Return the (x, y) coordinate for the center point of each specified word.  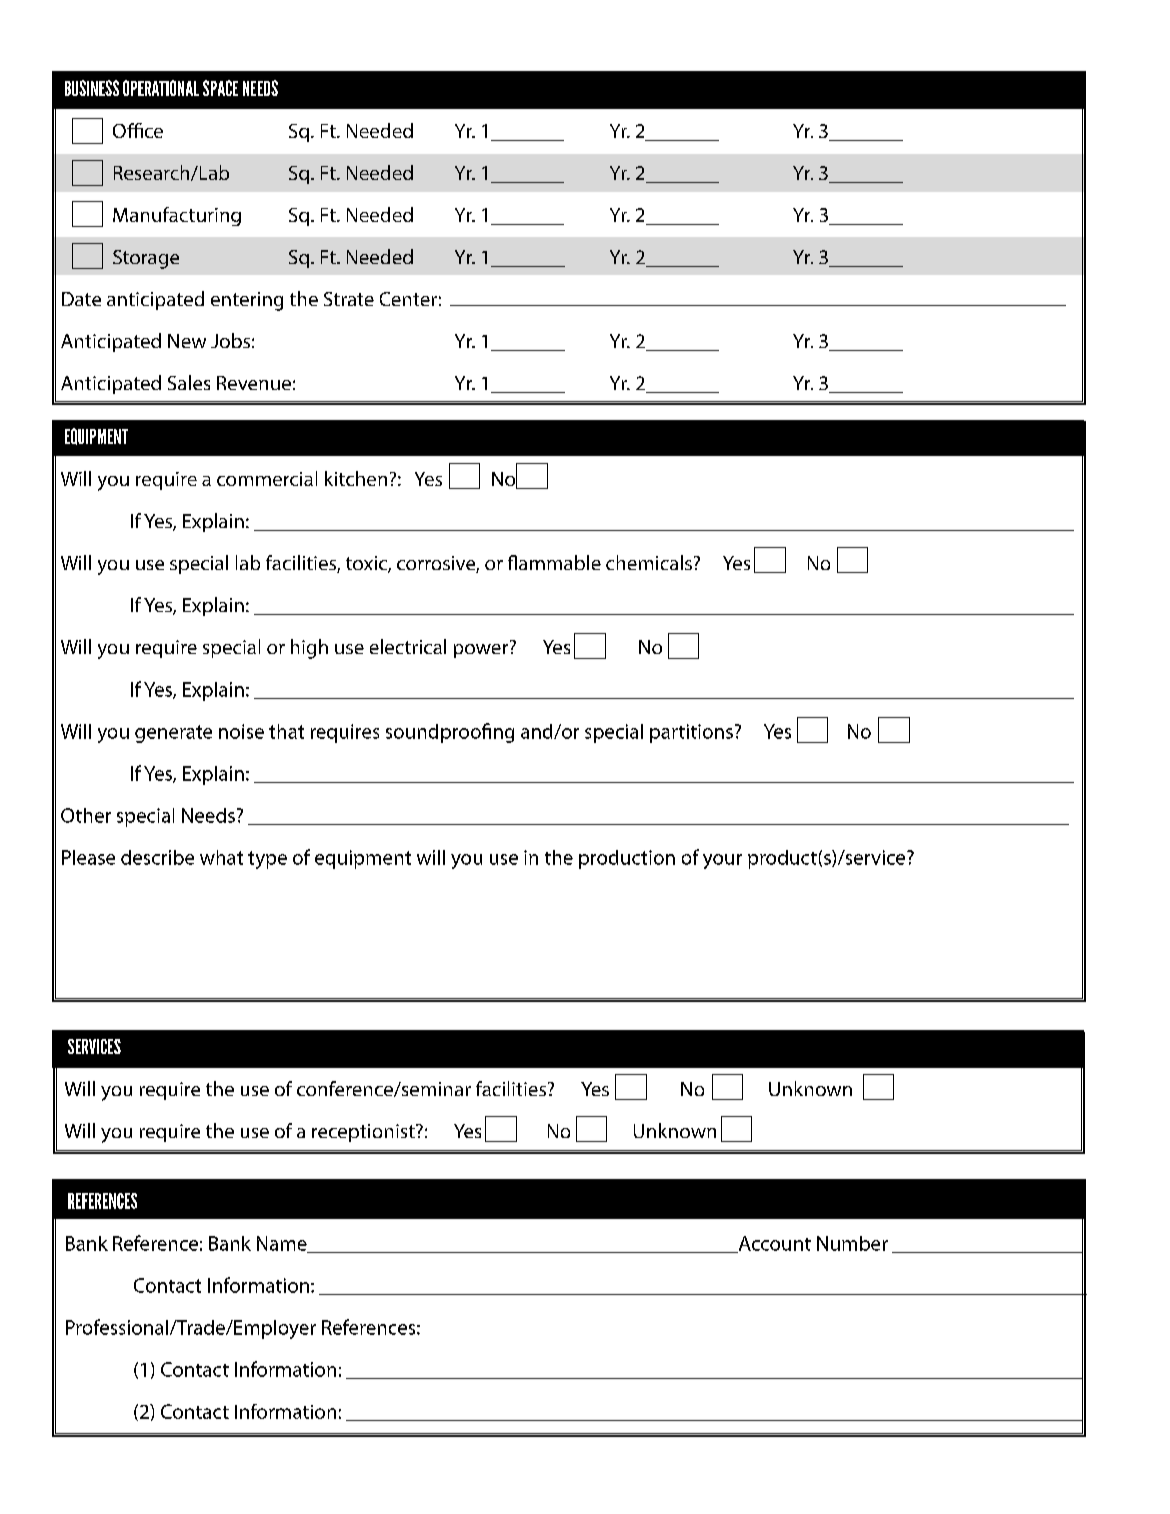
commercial (267, 478)
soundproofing (450, 733)
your (722, 861)
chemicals (649, 562)
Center (408, 299)
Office (138, 130)
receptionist (364, 1133)
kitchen (356, 478)
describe (157, 857)
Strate (349, 299)
